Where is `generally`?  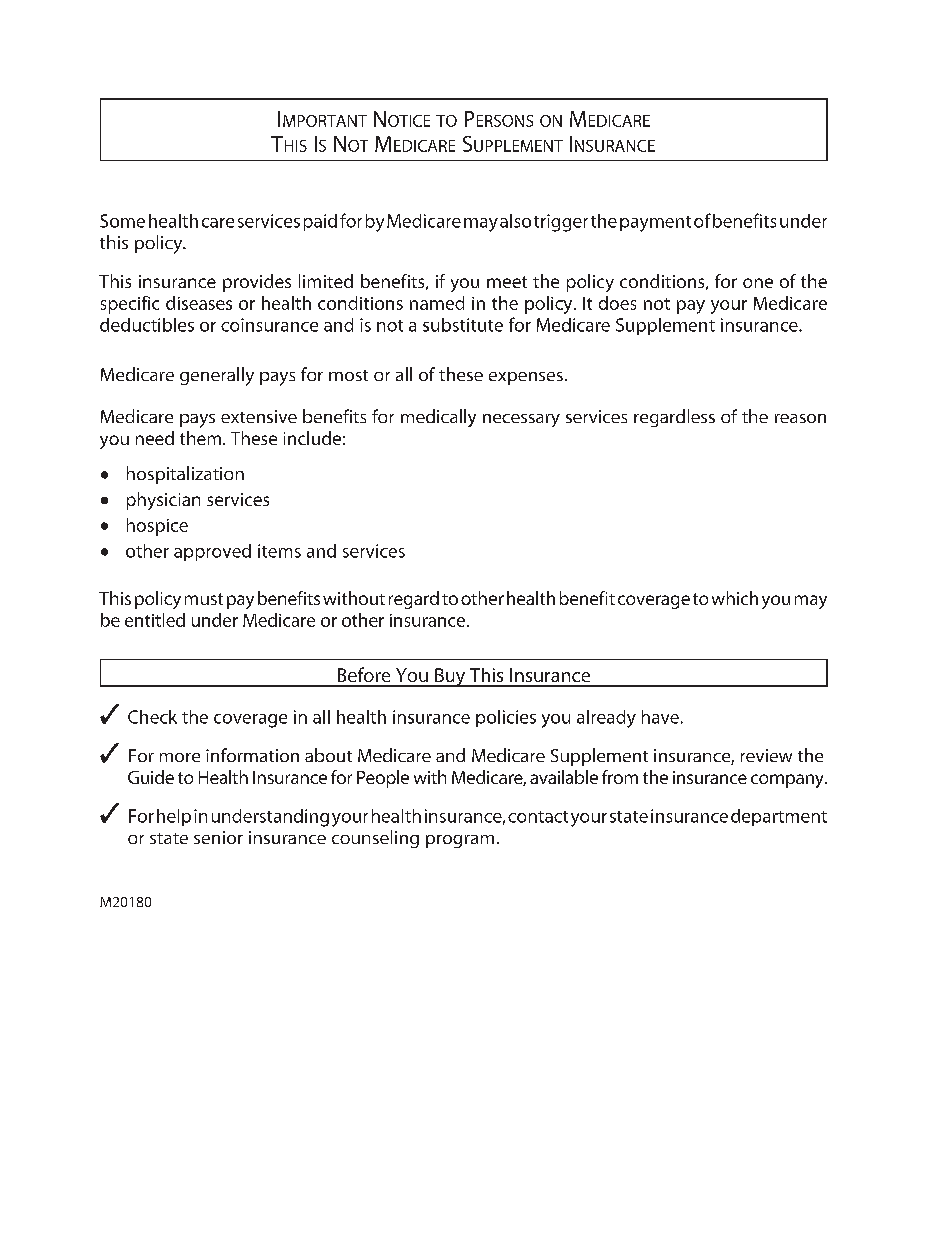
generally is located at coordinates (217, 376).
